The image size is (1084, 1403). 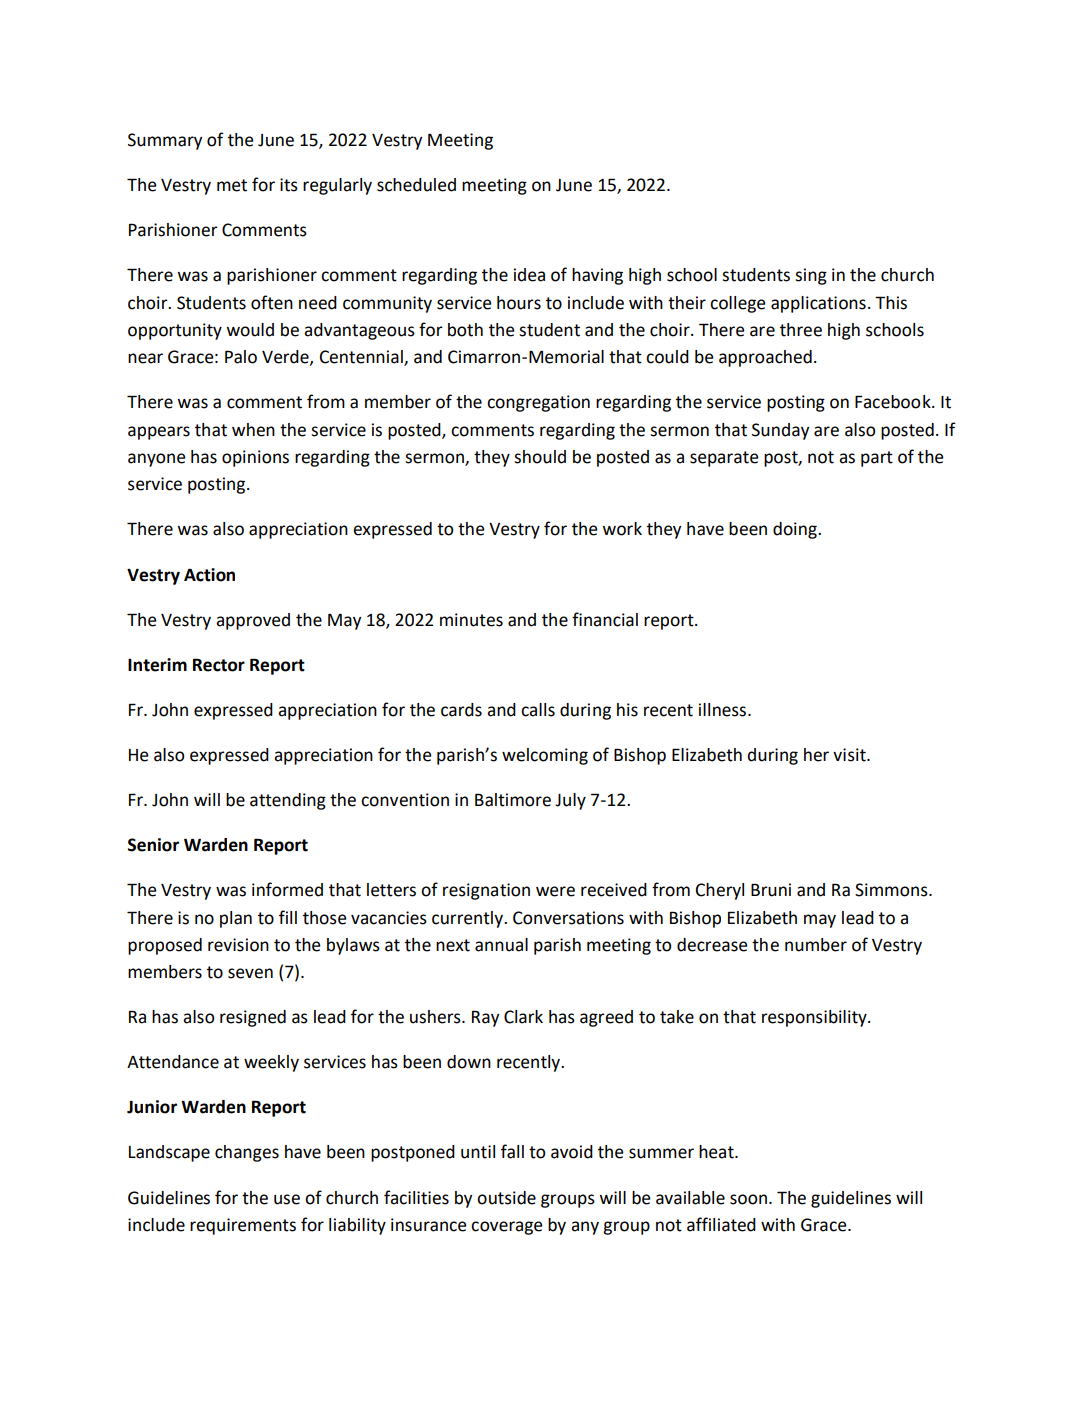 What do you see at coordinates (501, 945) in the document?
I see `annual` at bounding box center [501, 945].
